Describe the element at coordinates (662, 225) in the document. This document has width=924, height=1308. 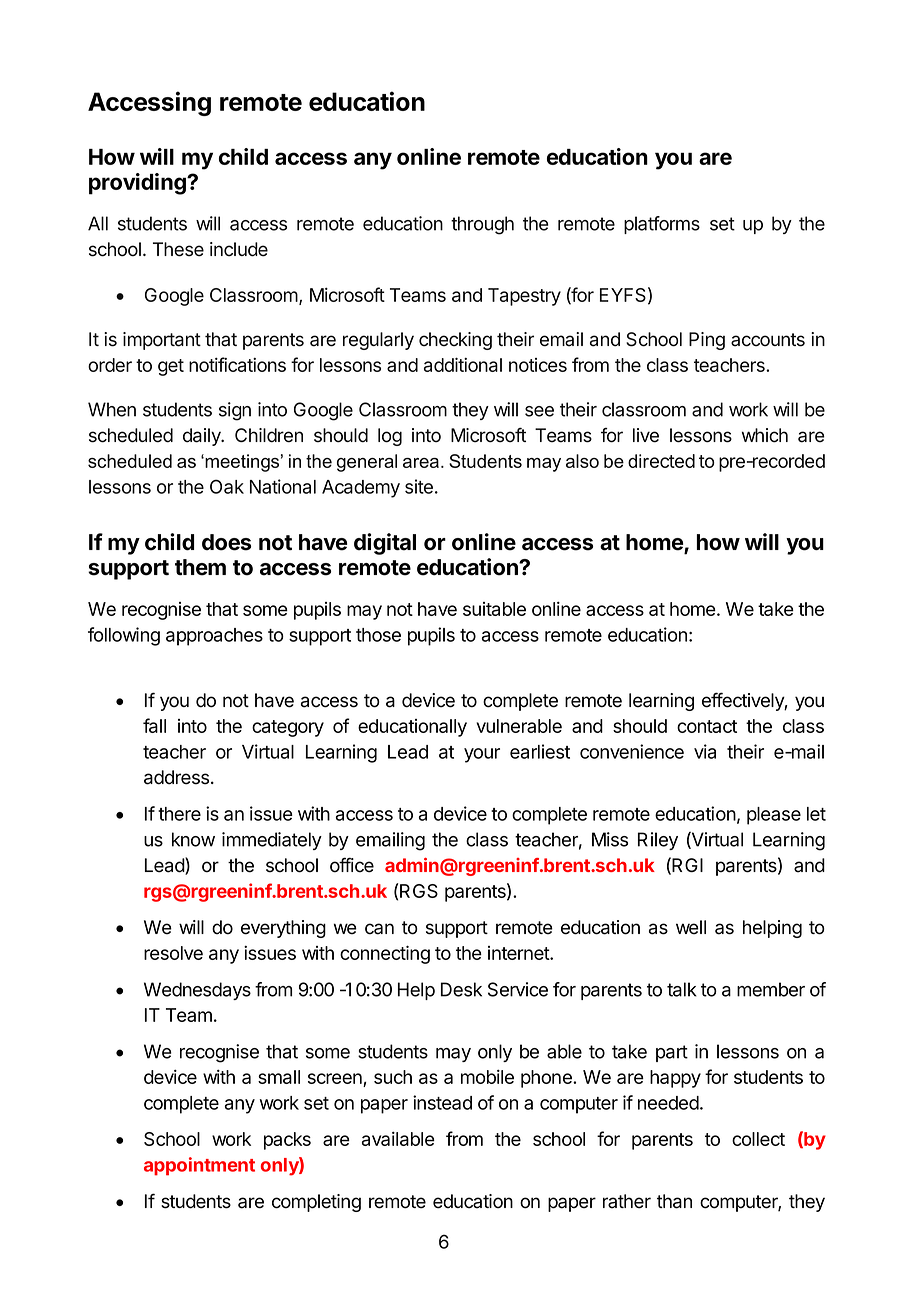
I see `platforms` at that location.
